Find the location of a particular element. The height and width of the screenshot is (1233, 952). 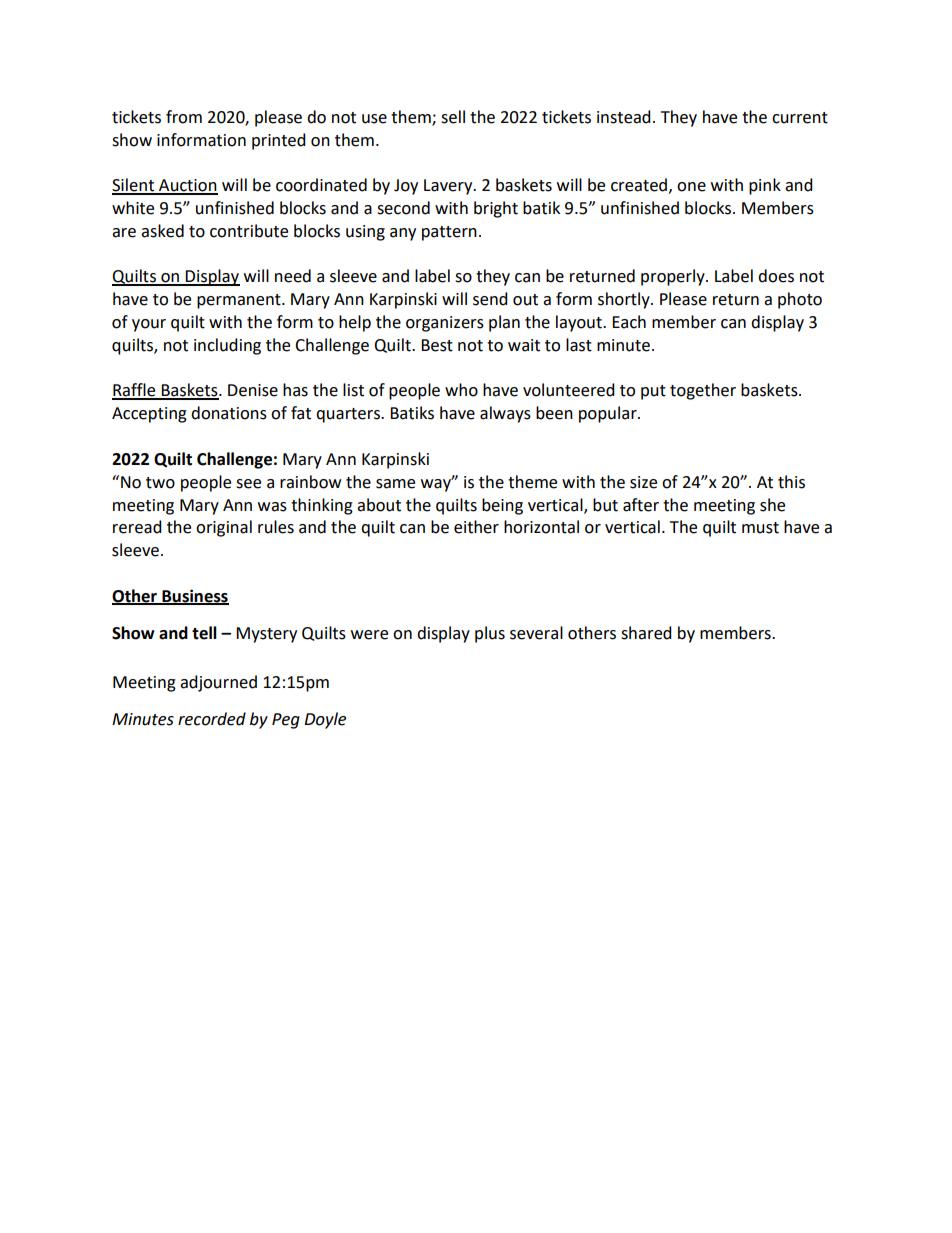

sell is located at coordinates (453, 117).
